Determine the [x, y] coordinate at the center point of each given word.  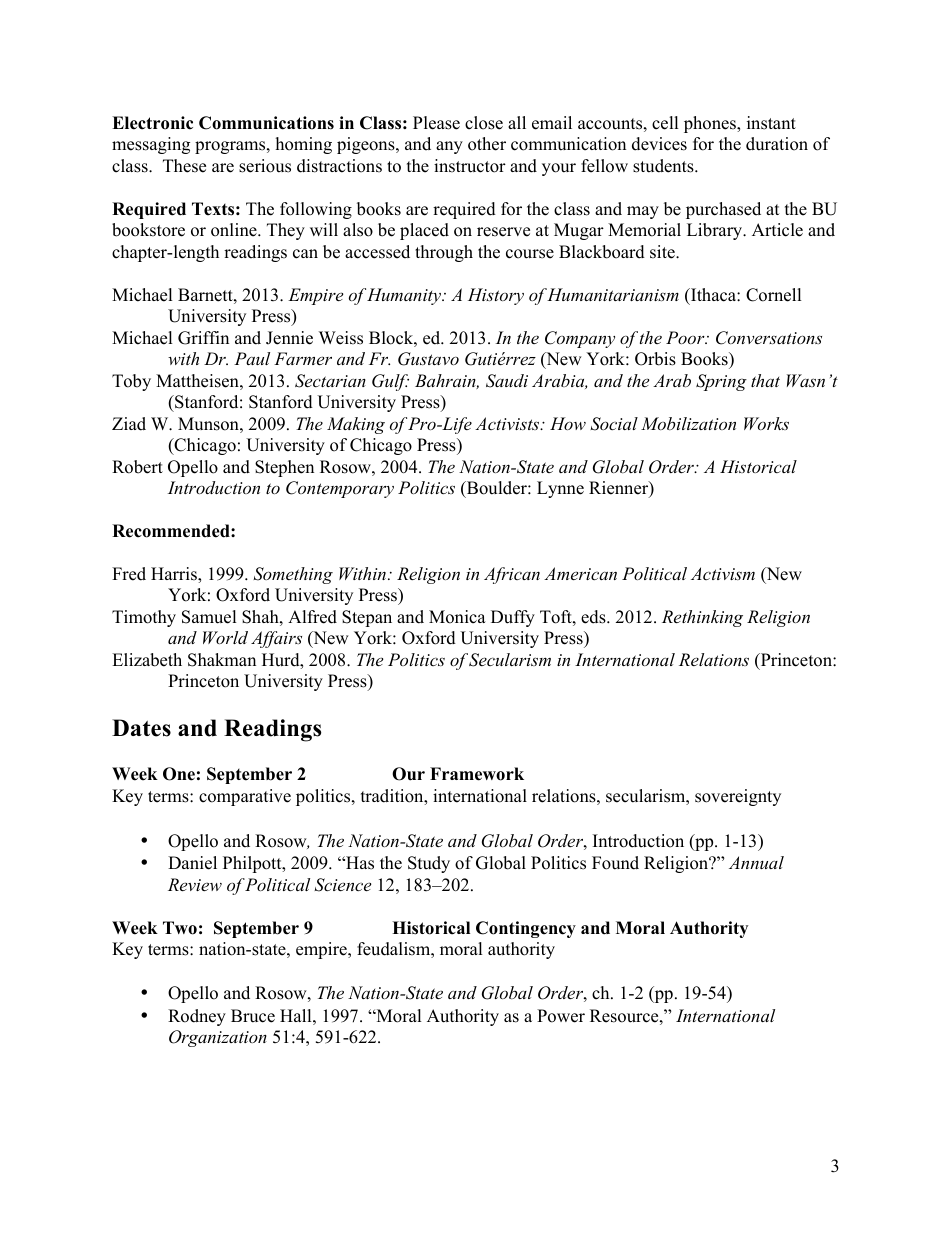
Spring [721, 382]
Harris [175, 575]
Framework [477, 774]
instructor [470, 166]
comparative [245, 797]
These [184, 166]
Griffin [203, 338]
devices [659, 144]
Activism [723, 573]
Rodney [197, 1017]
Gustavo [428, 359]
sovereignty [738, 797]
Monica [457, 617]
